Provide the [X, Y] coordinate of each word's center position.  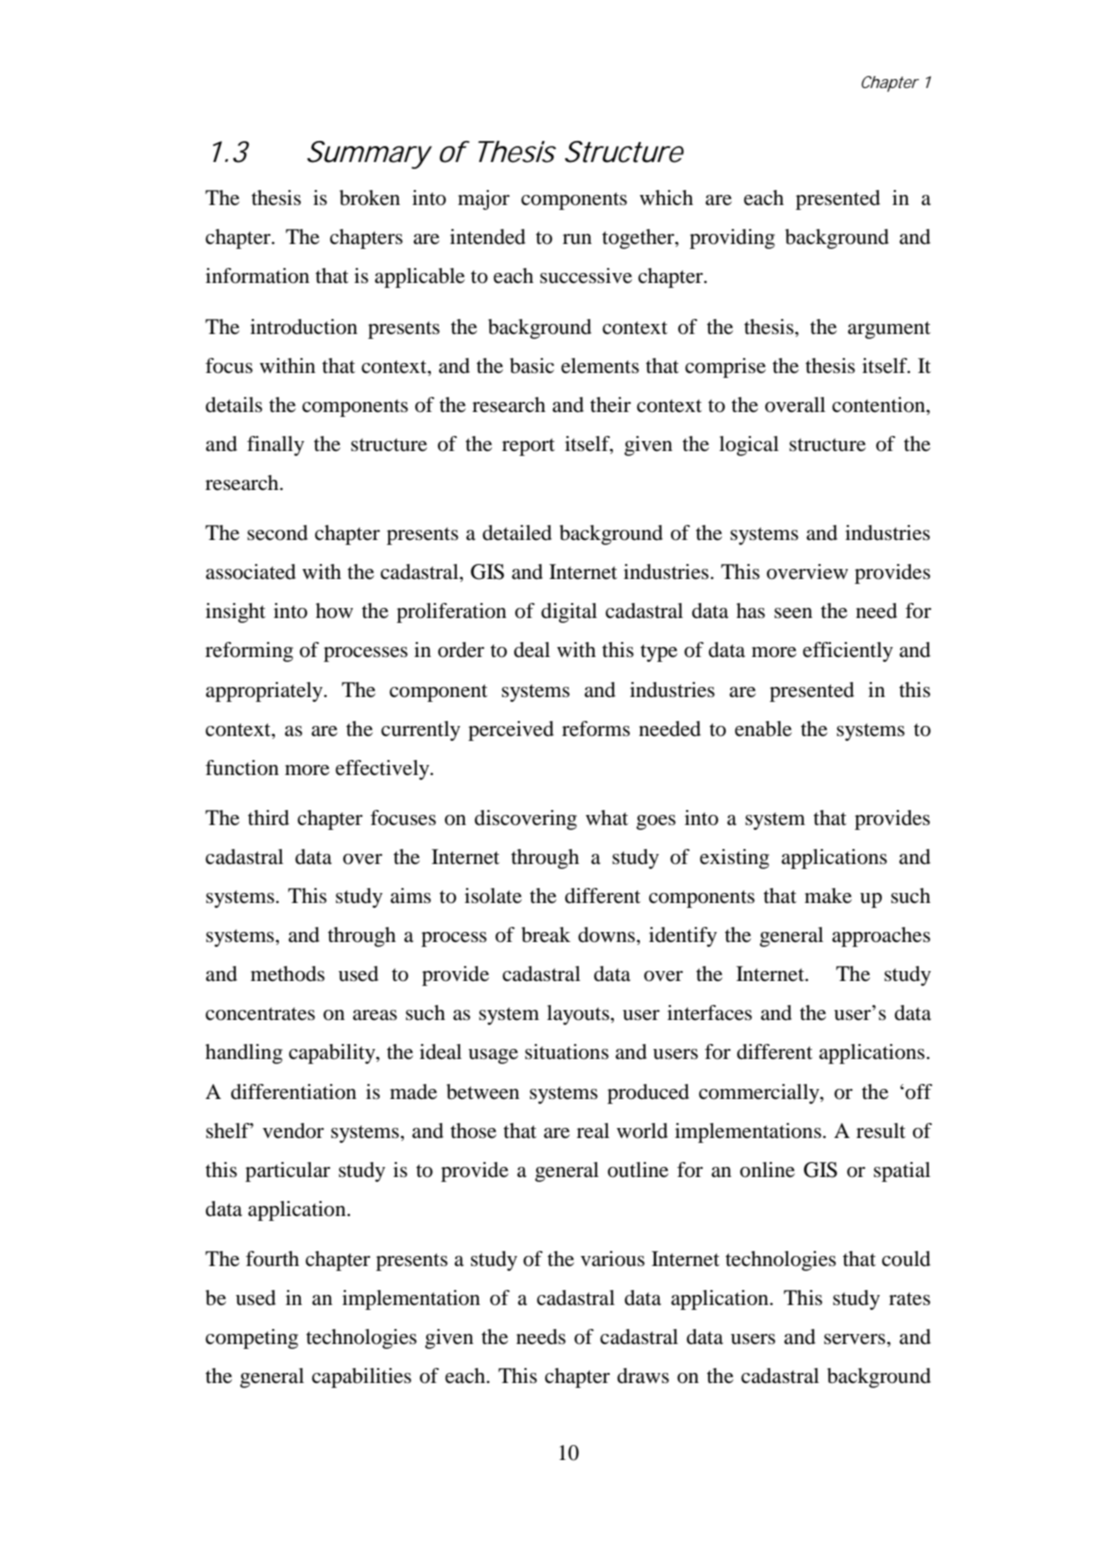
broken [370, 198]
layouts [579, 1015]
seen [793, 613]
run [577, 239]
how [334, 611]
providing [732, 239]
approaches [881, 937]
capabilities [361, 1378]
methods [288, 974]
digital [569, 613]
